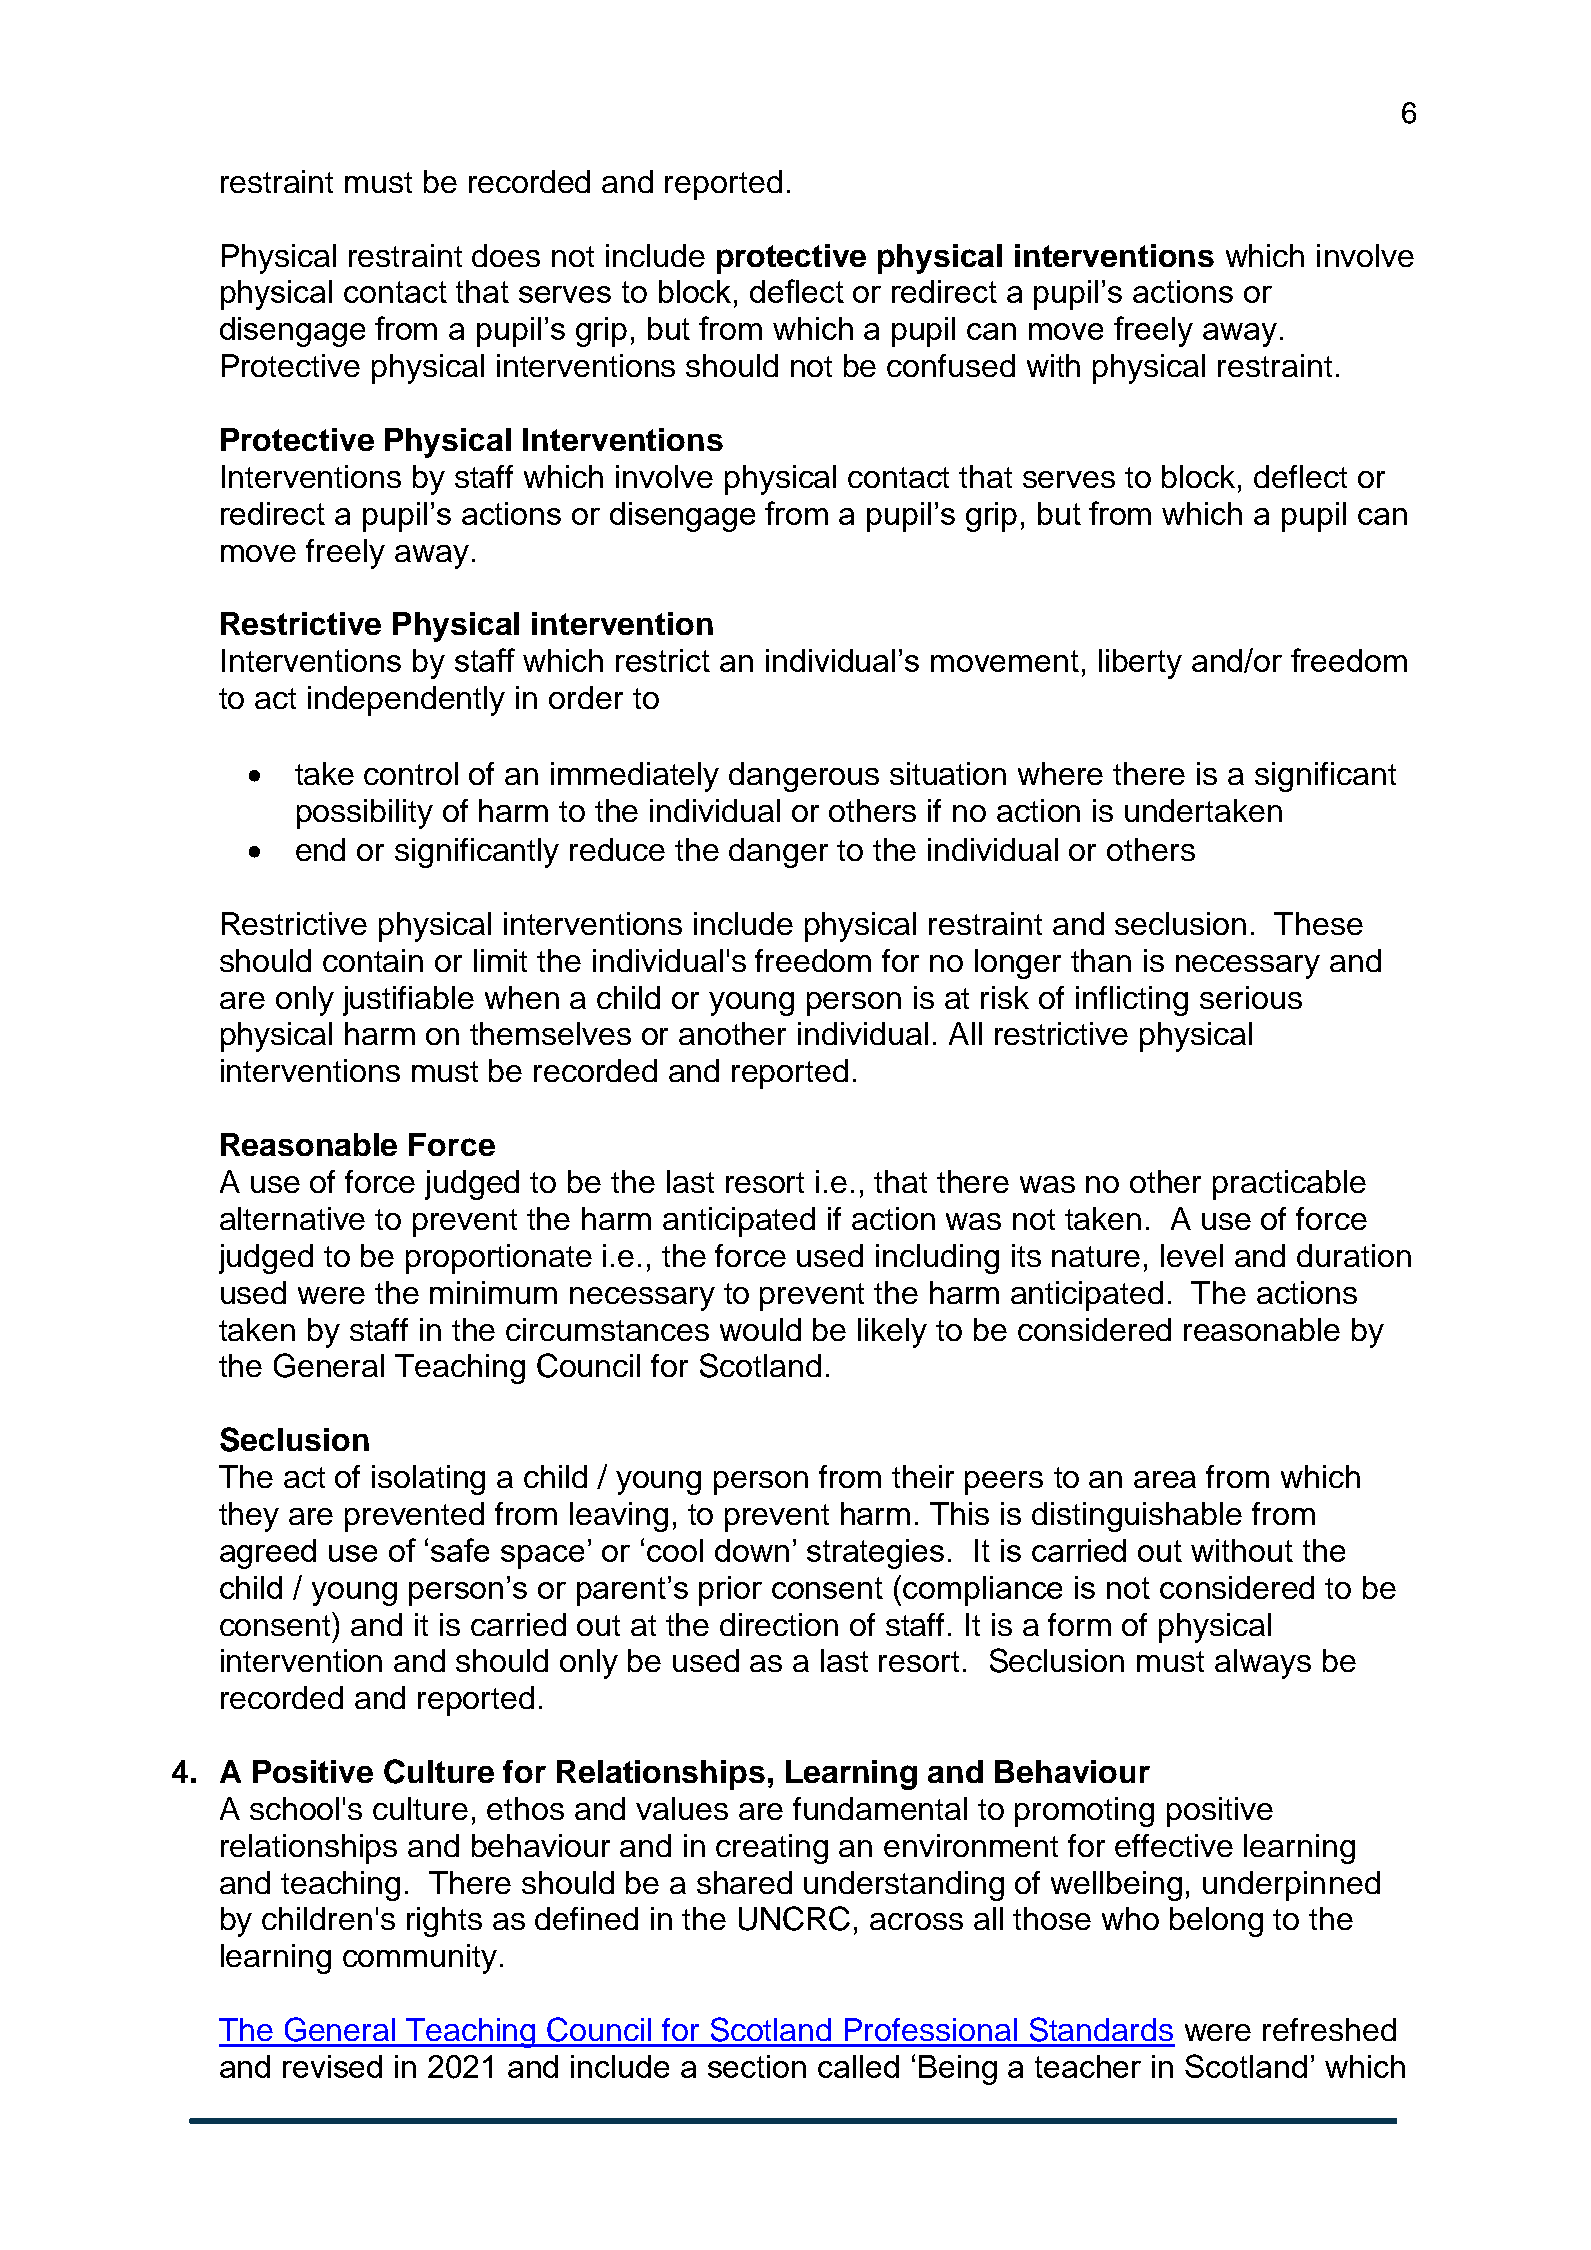 This image has height=2250, width=1591. I want to click on alternative, so click(292, 1218).
